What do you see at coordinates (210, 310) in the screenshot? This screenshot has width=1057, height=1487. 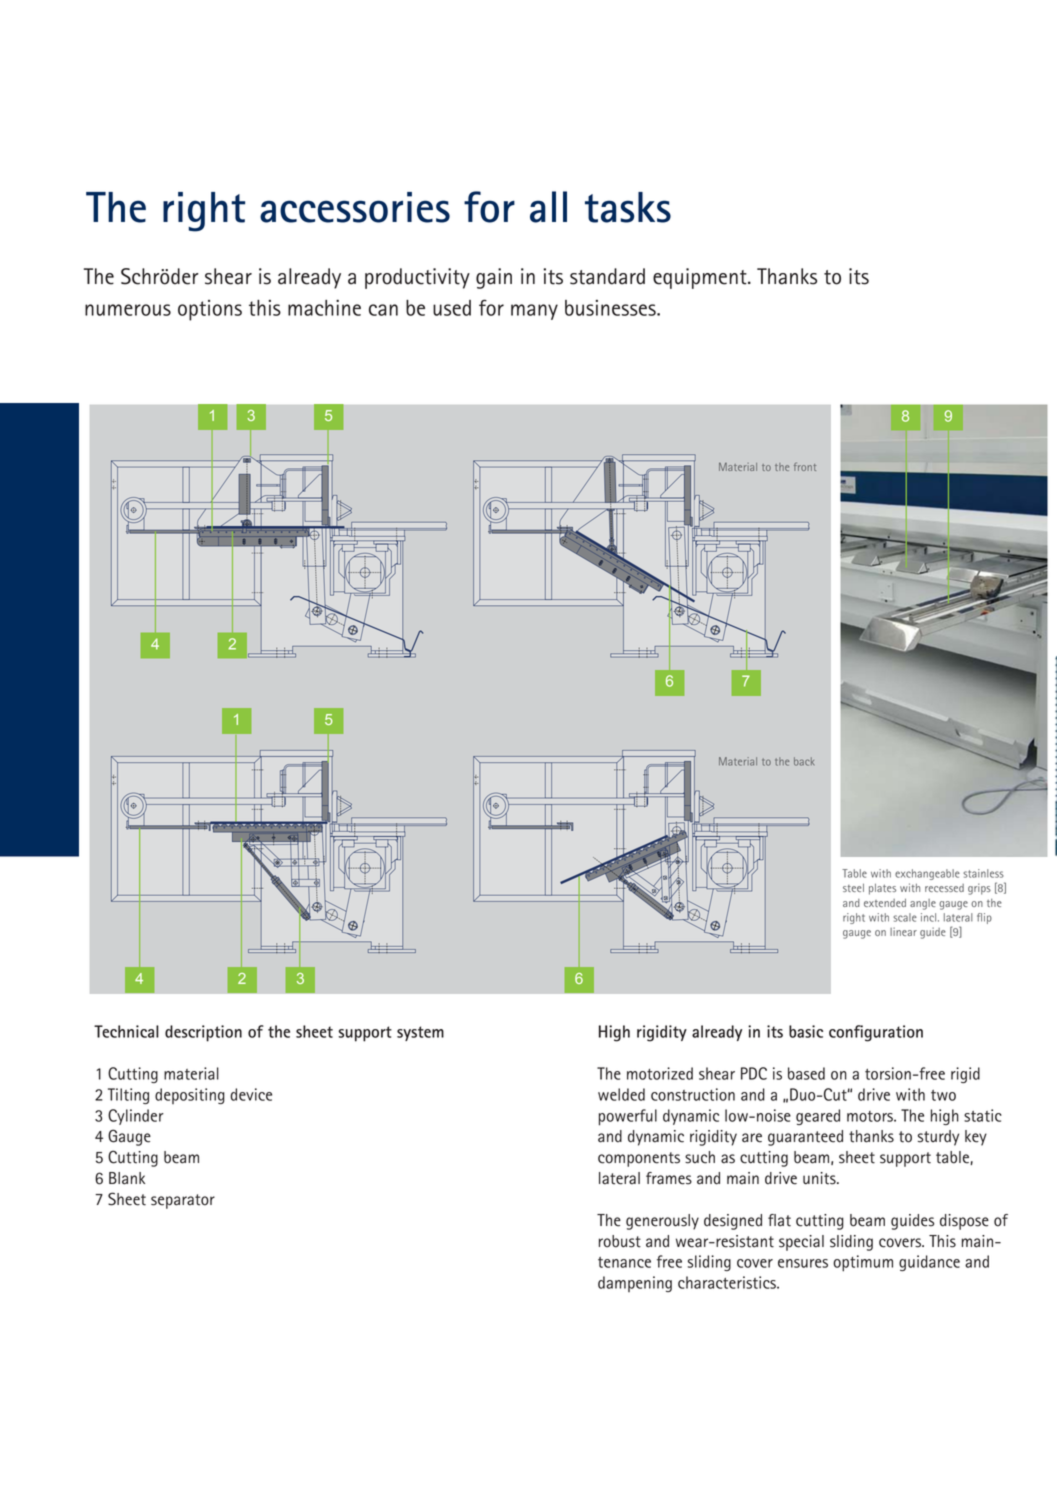 I see `options` at bounding box center [210, 310].
